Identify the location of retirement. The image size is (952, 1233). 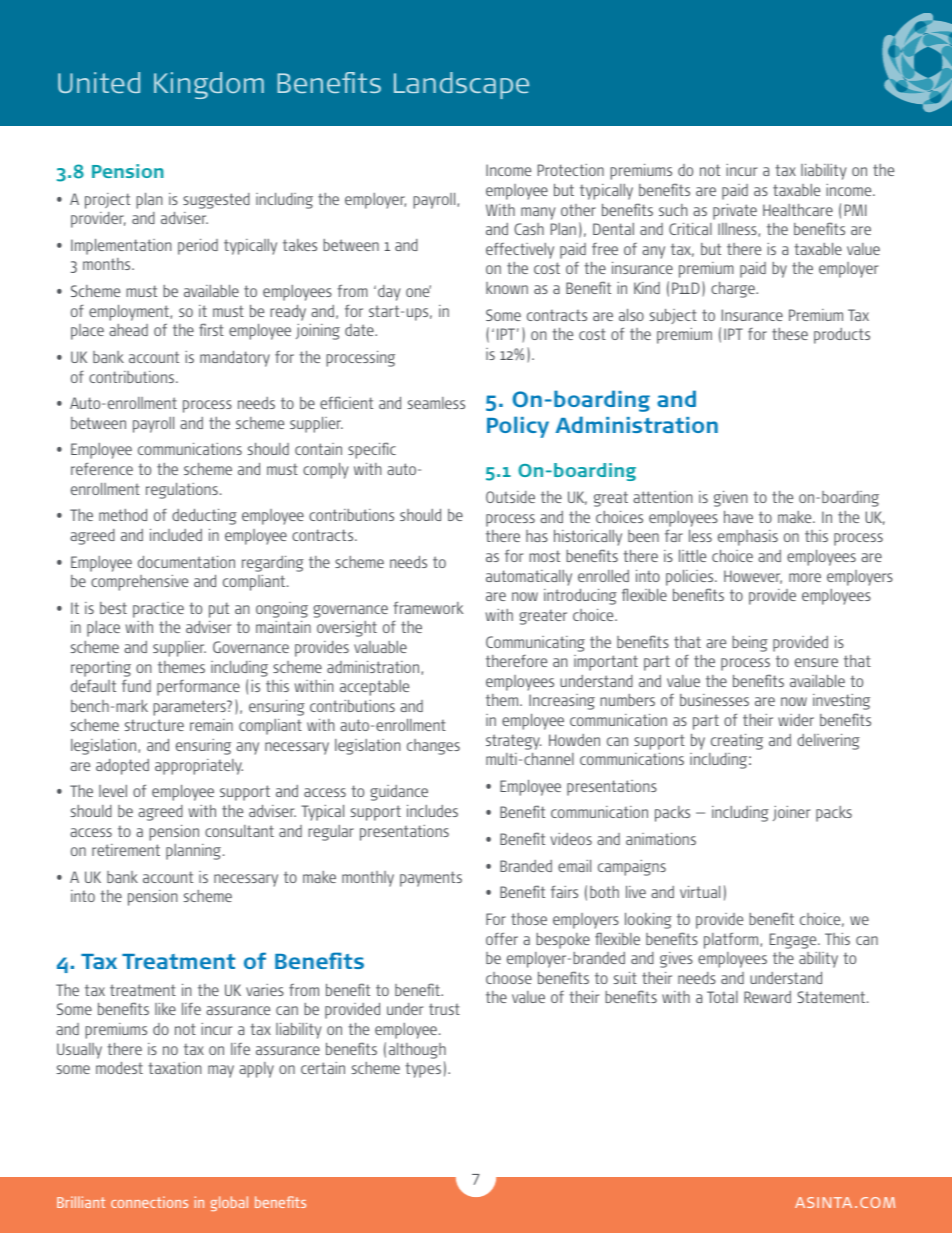
(126, 850).
